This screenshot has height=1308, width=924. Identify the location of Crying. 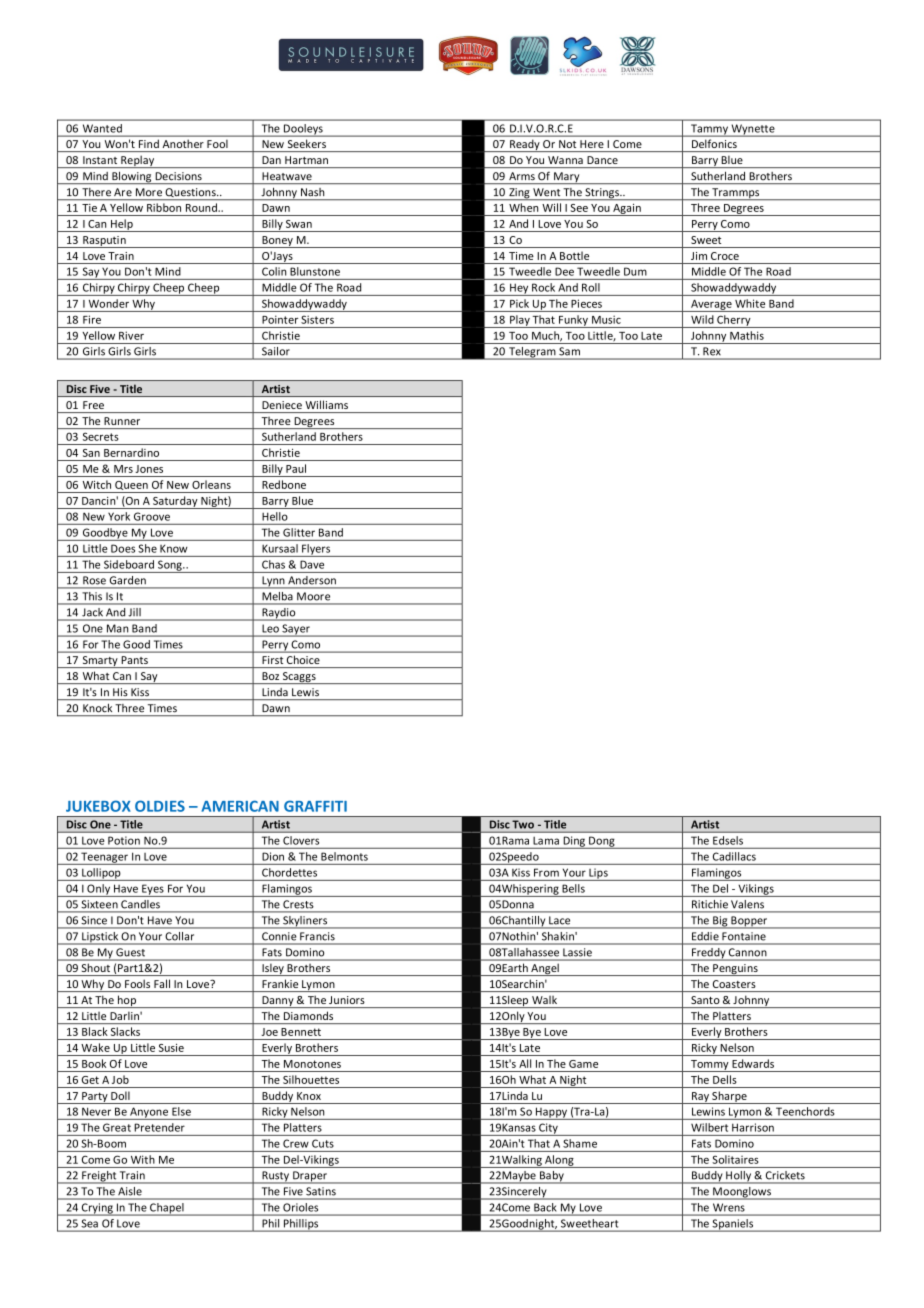
(97, 1209).
